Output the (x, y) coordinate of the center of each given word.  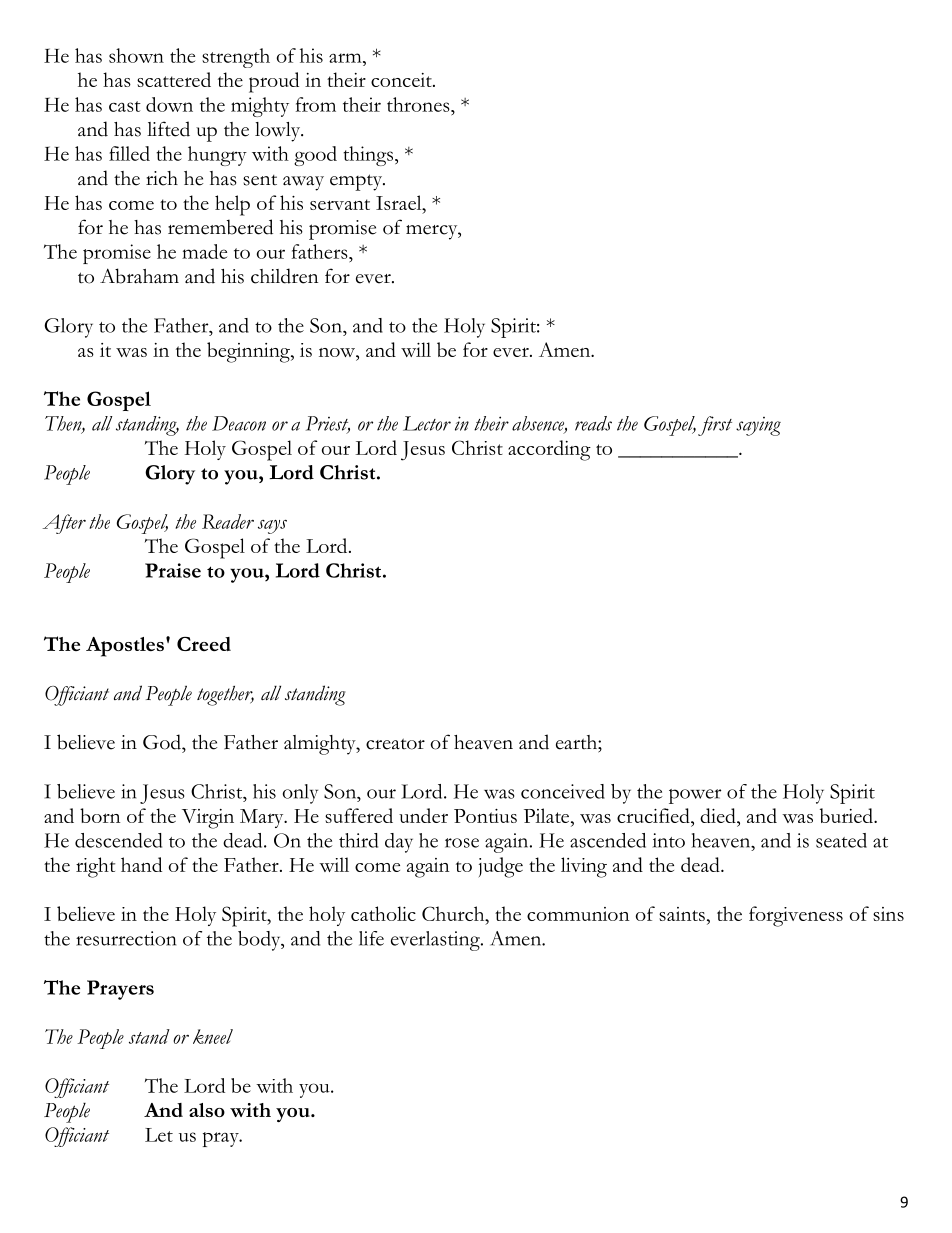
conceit (402, 80)
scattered (174, 79)
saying (758, 426)
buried (847, 815)
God (163, 742)
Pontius (485, 816)
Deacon (239, 423)
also (207, 1110)
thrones (419, 104)
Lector (427, 423)
